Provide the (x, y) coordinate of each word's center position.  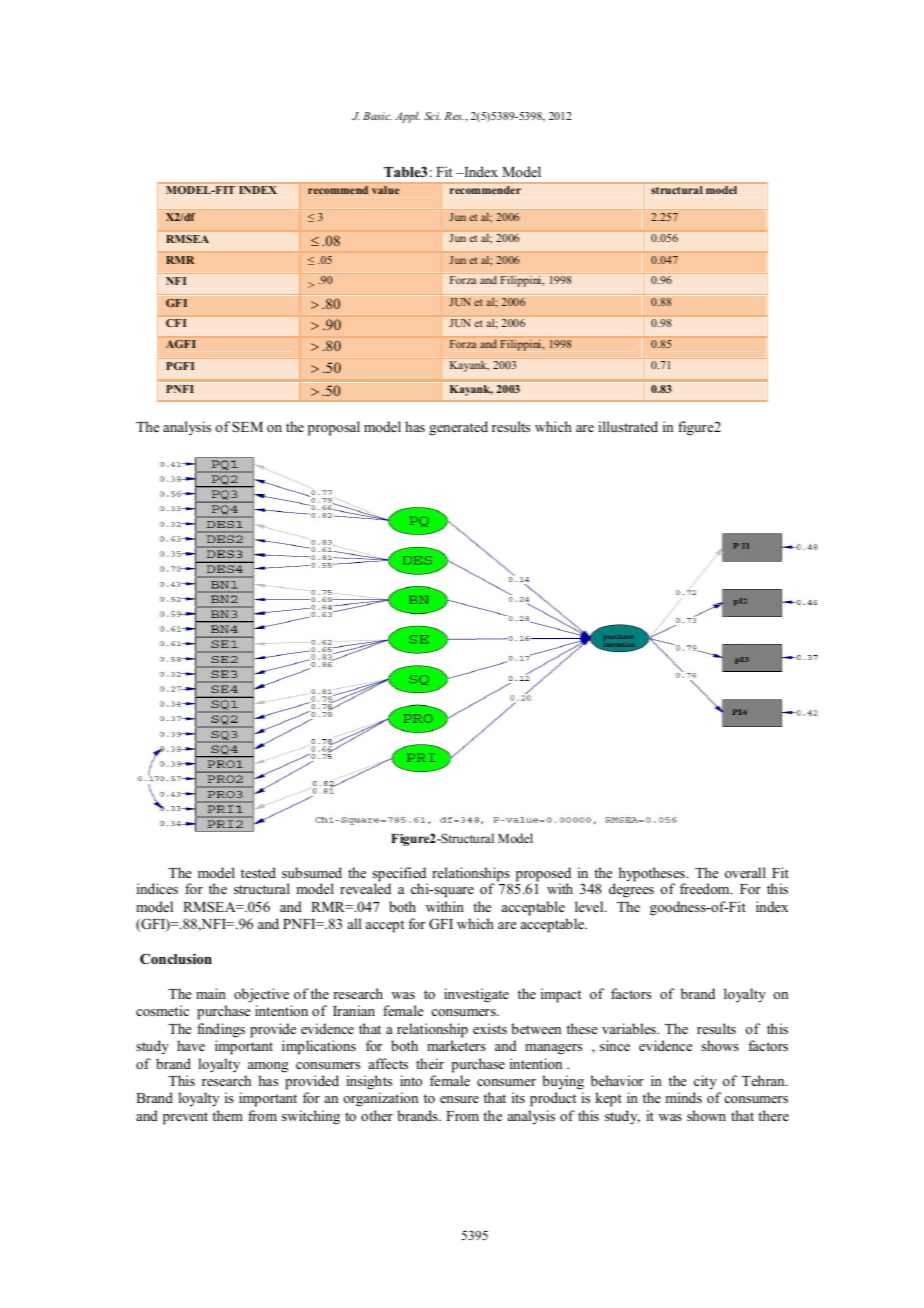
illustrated (628, 426)
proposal (334, 428)
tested (258, 872)
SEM (247, 426)
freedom (706, 888)
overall (745, 872)
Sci (432, 116)
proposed (543, 875)
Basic (377, 116)
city (705, 1082)
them (227, 1115)
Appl (407, 117)
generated (458, 428)
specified (400, 875)
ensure (459, 1099)
